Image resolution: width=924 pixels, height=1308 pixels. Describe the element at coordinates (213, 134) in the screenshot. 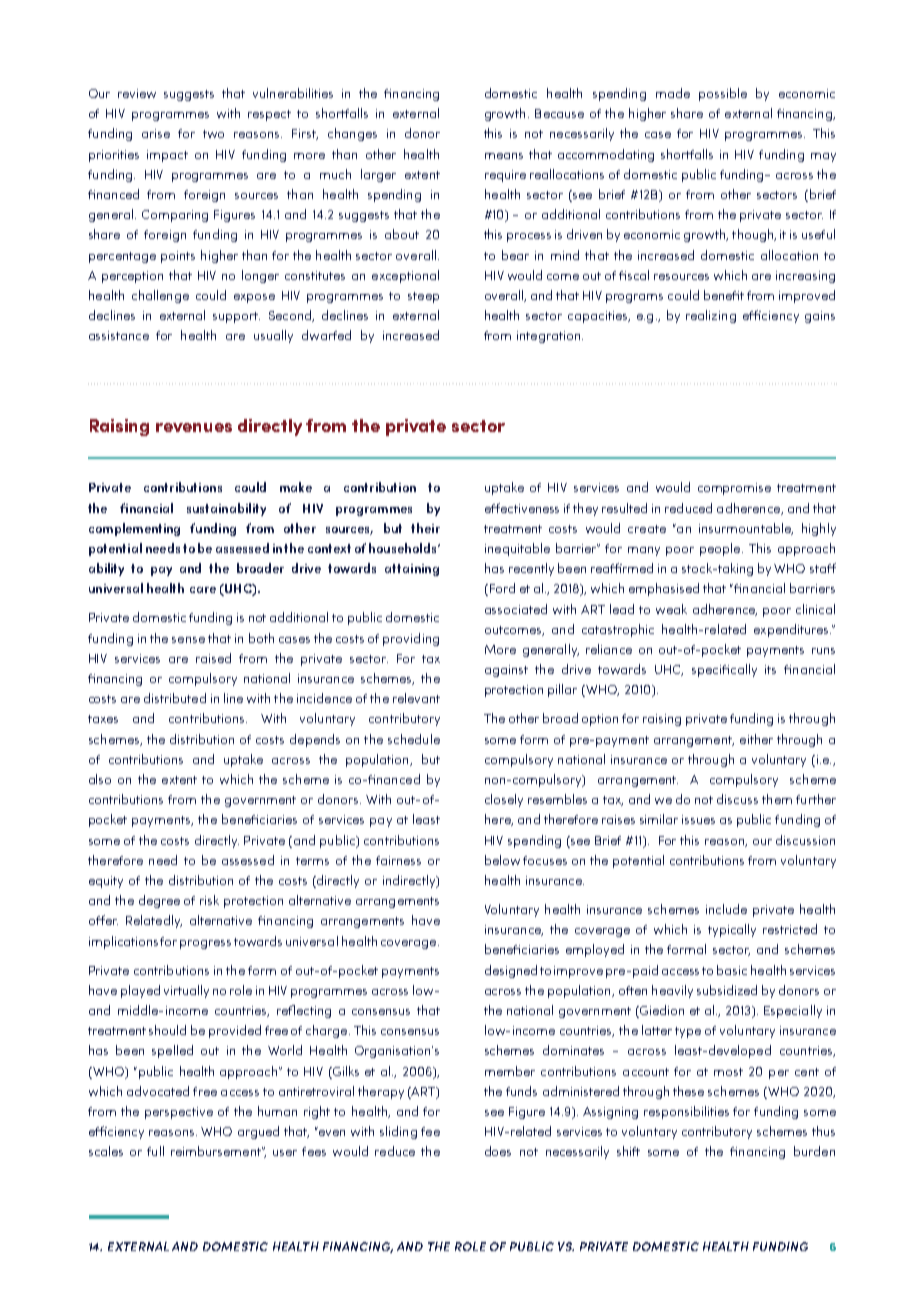

I see `two` at that location.
